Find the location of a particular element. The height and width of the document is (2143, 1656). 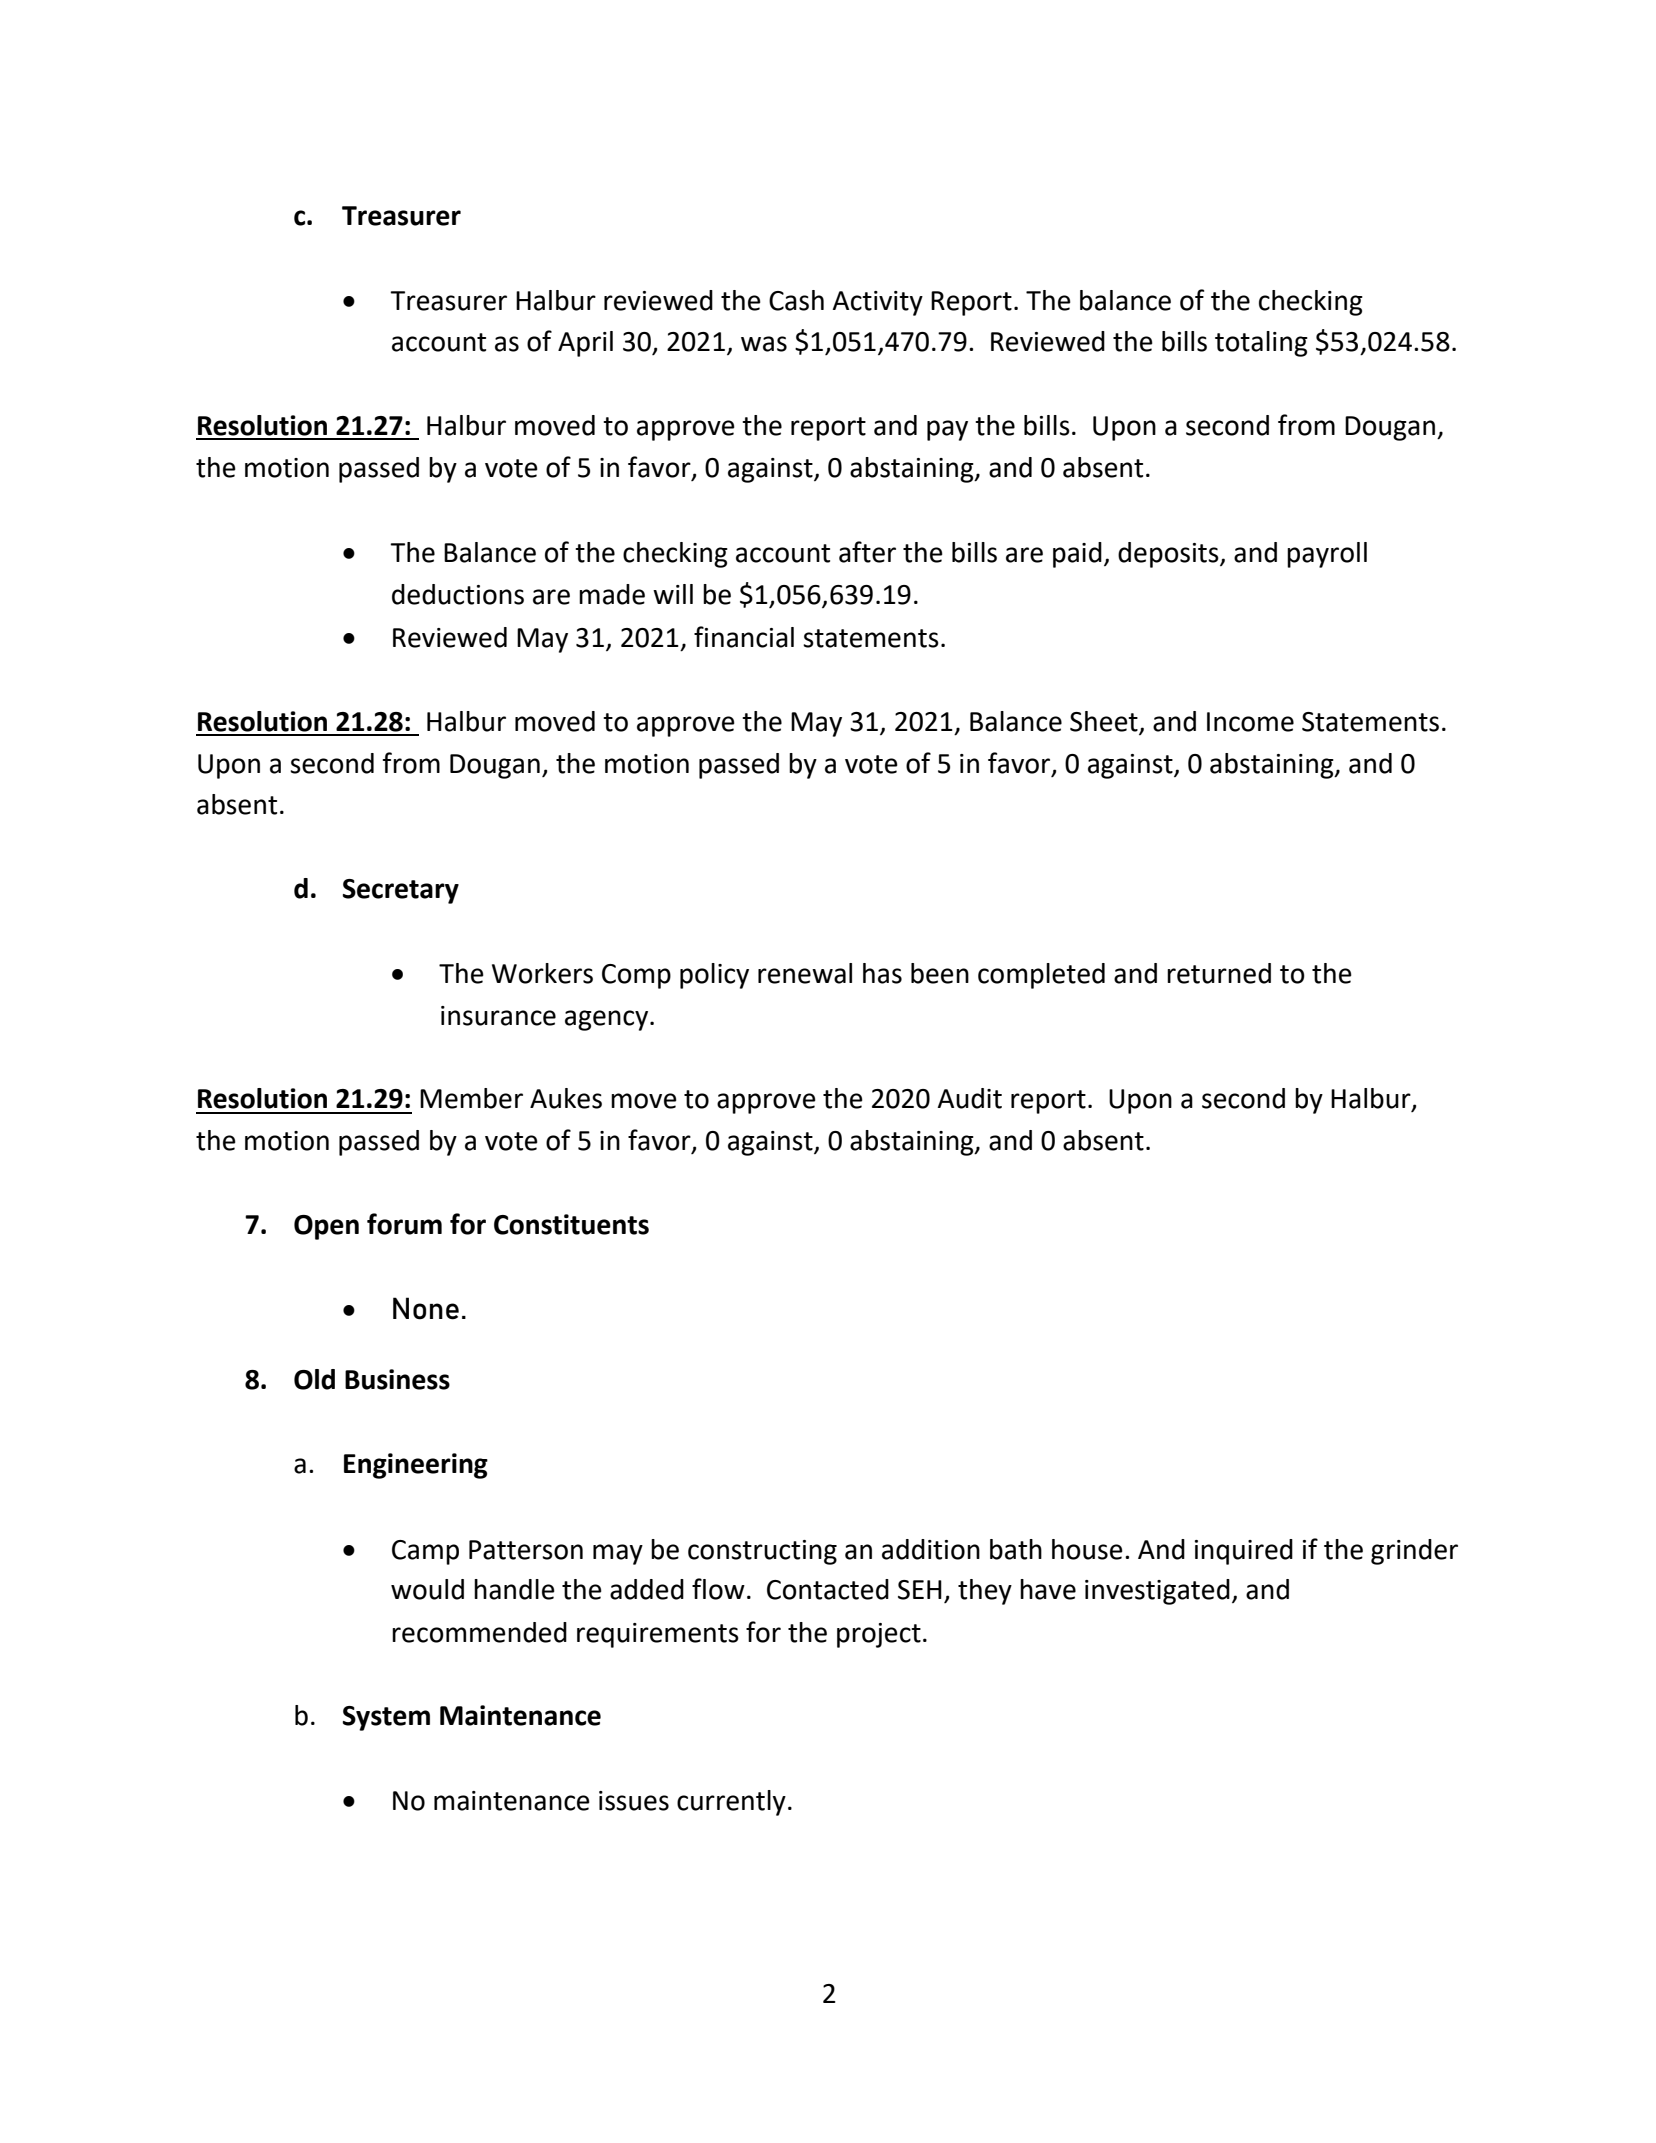

currently is located at coordinates (731, 1803).
